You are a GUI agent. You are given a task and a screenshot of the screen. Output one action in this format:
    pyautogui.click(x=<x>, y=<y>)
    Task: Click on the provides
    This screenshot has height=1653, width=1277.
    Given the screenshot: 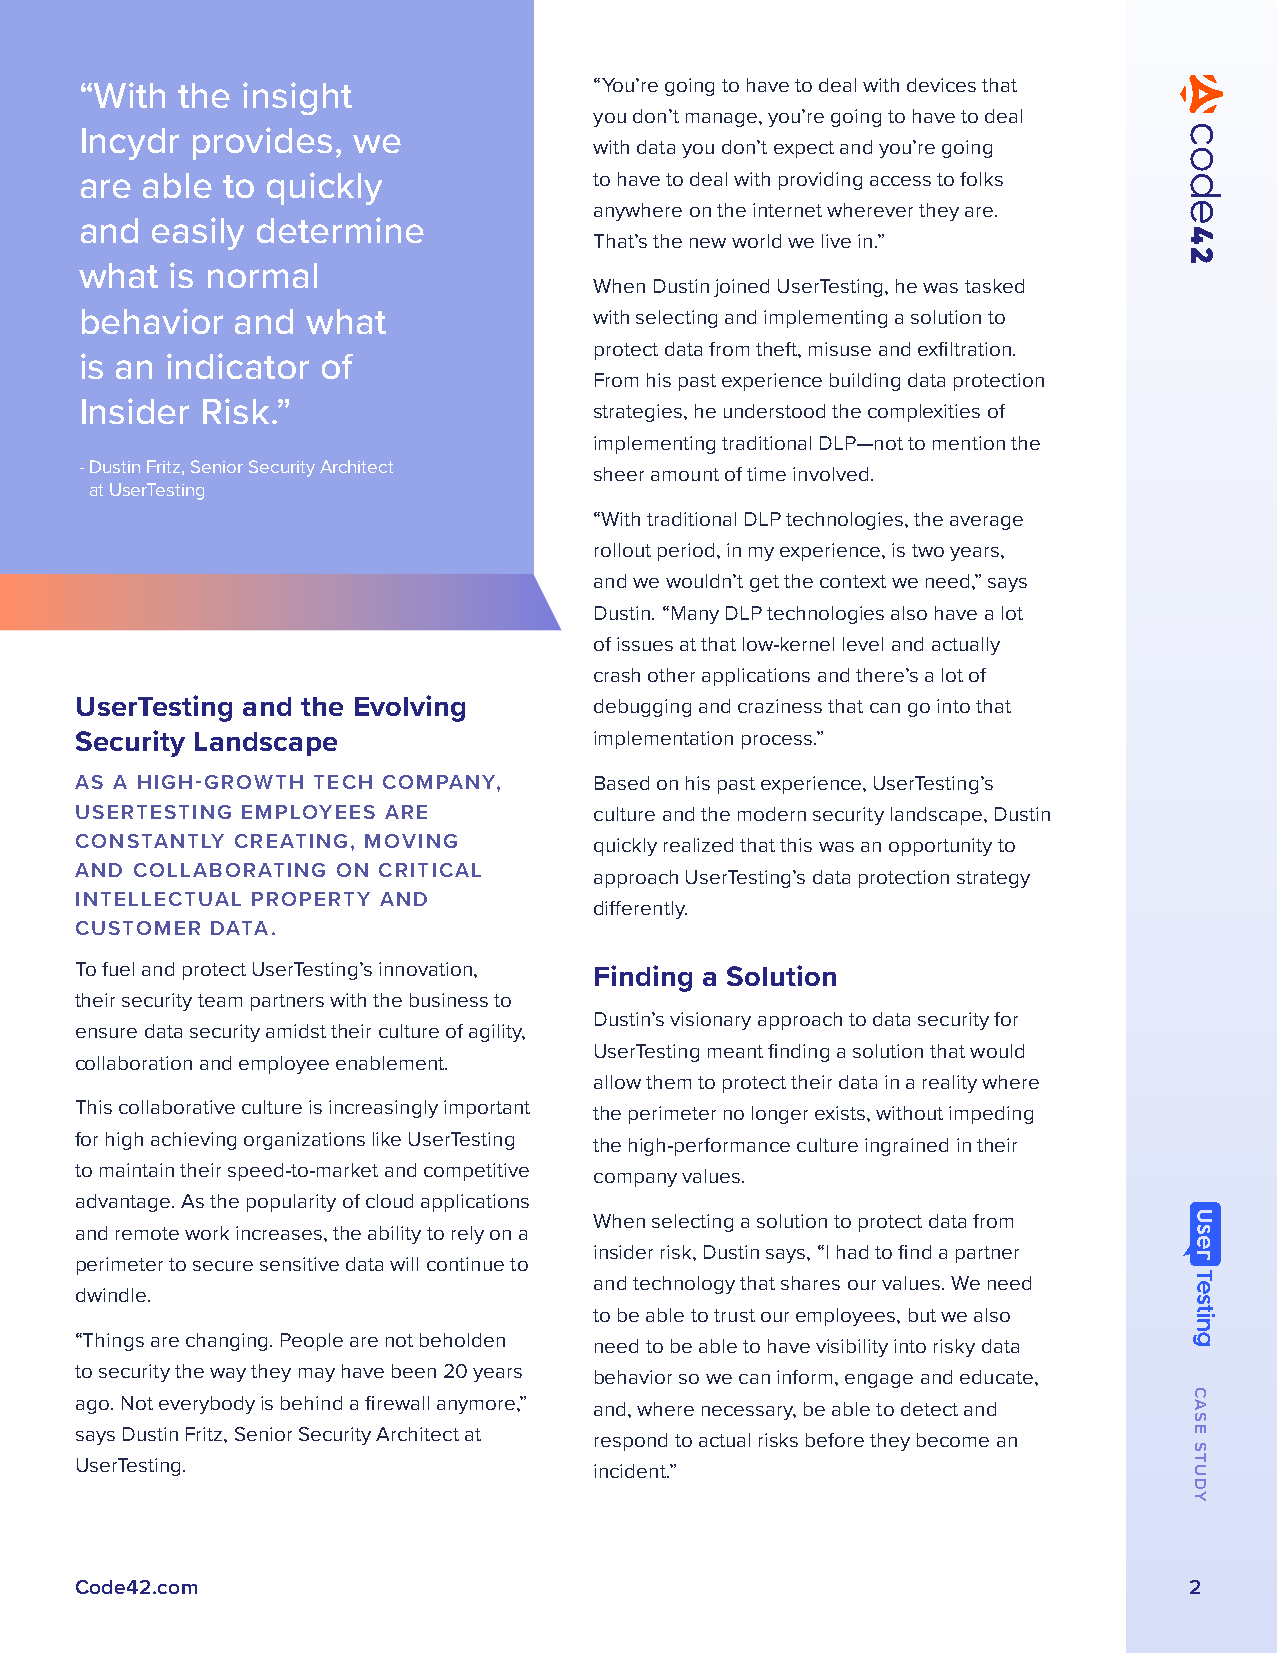 What is the action you would take?
    pyautogui.click(x=262, y=143)
